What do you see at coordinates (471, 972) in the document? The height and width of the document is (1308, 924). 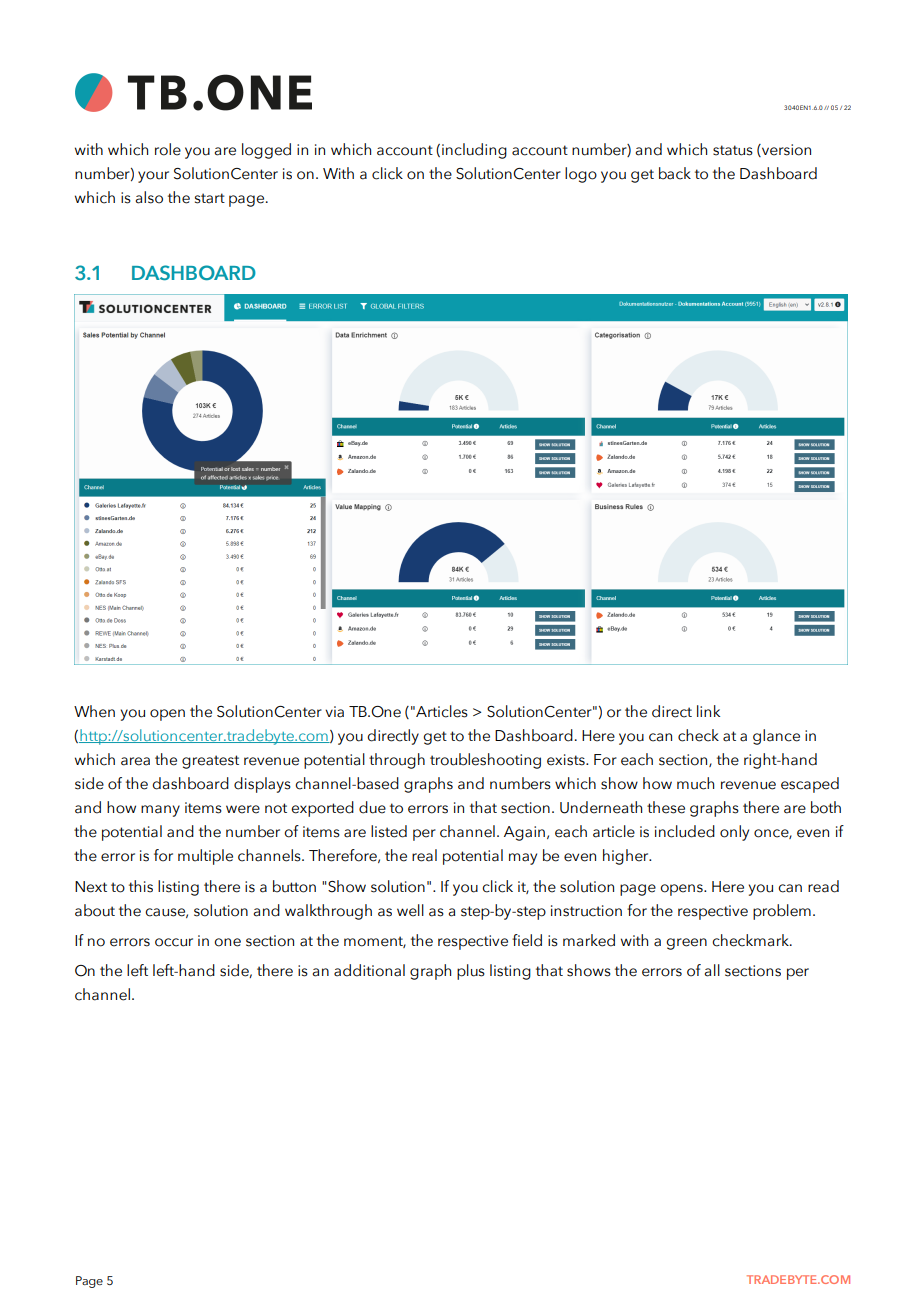 I see `plus` at bounding box center [471, 972].
